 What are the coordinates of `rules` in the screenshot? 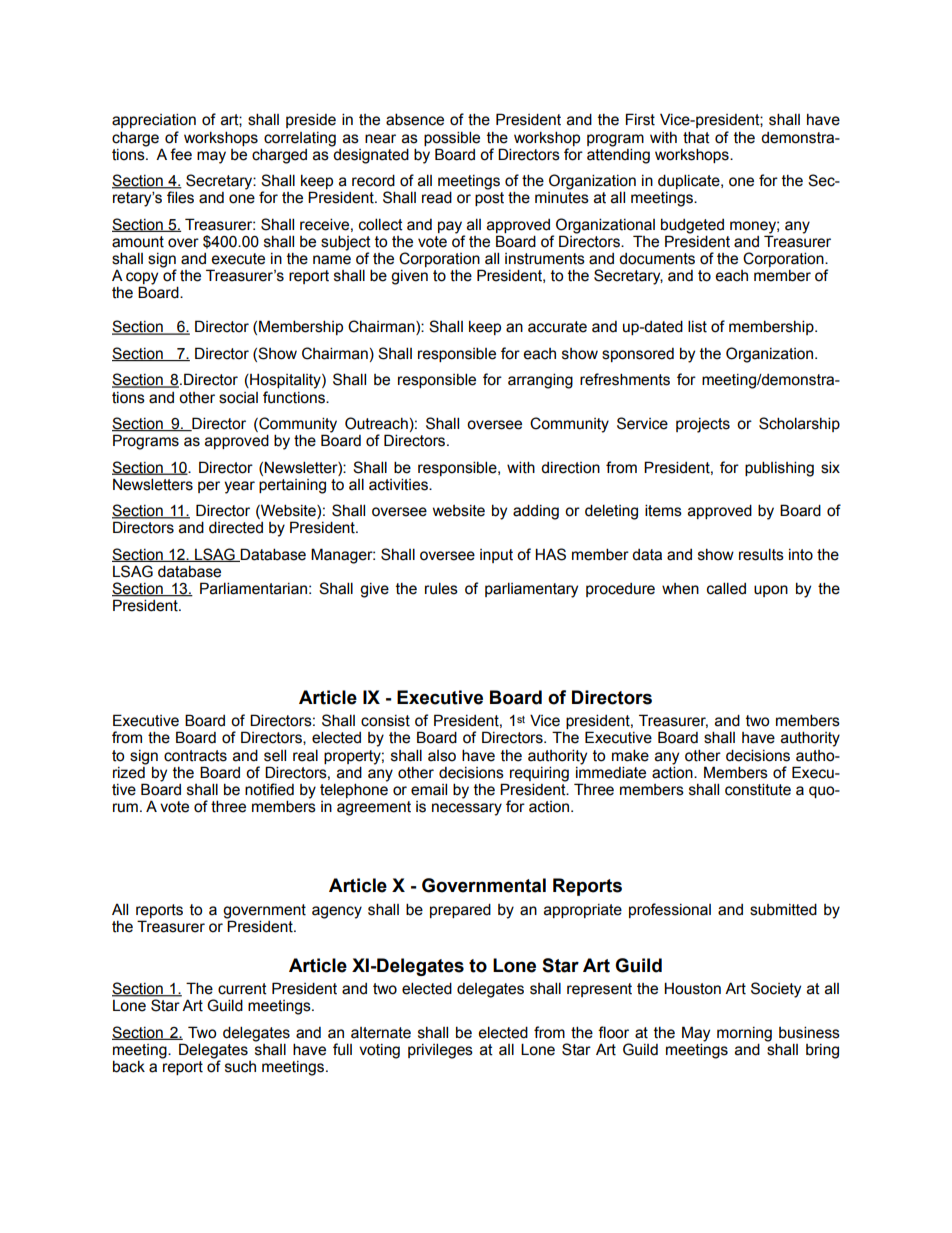 It's located at (441, 588).
